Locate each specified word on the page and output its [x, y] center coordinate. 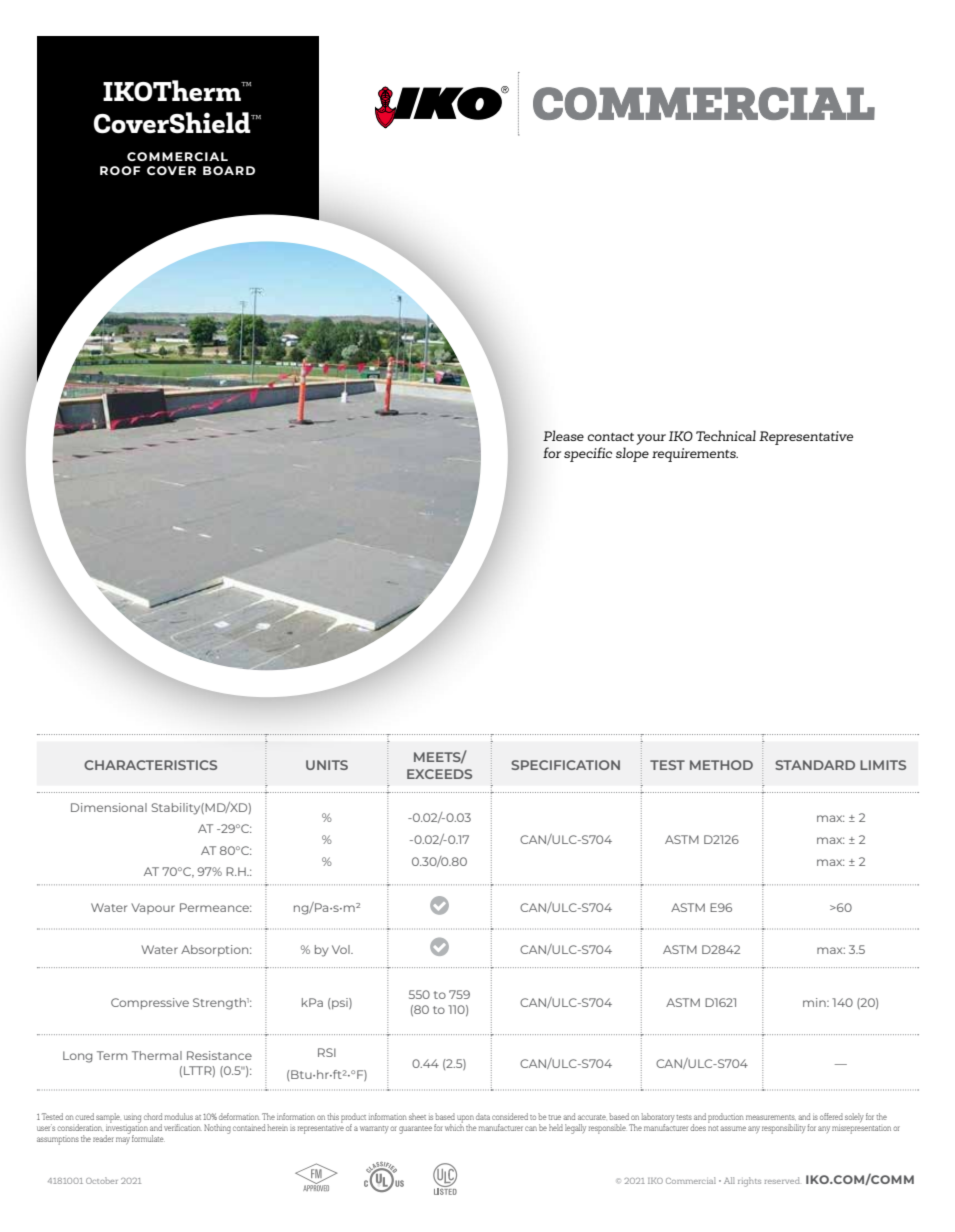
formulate [148, 1138]
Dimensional [109, 807]
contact [611, 437]
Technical [726, 435]
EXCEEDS [439, 774]
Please [563, 435]
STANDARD [815, 765]
